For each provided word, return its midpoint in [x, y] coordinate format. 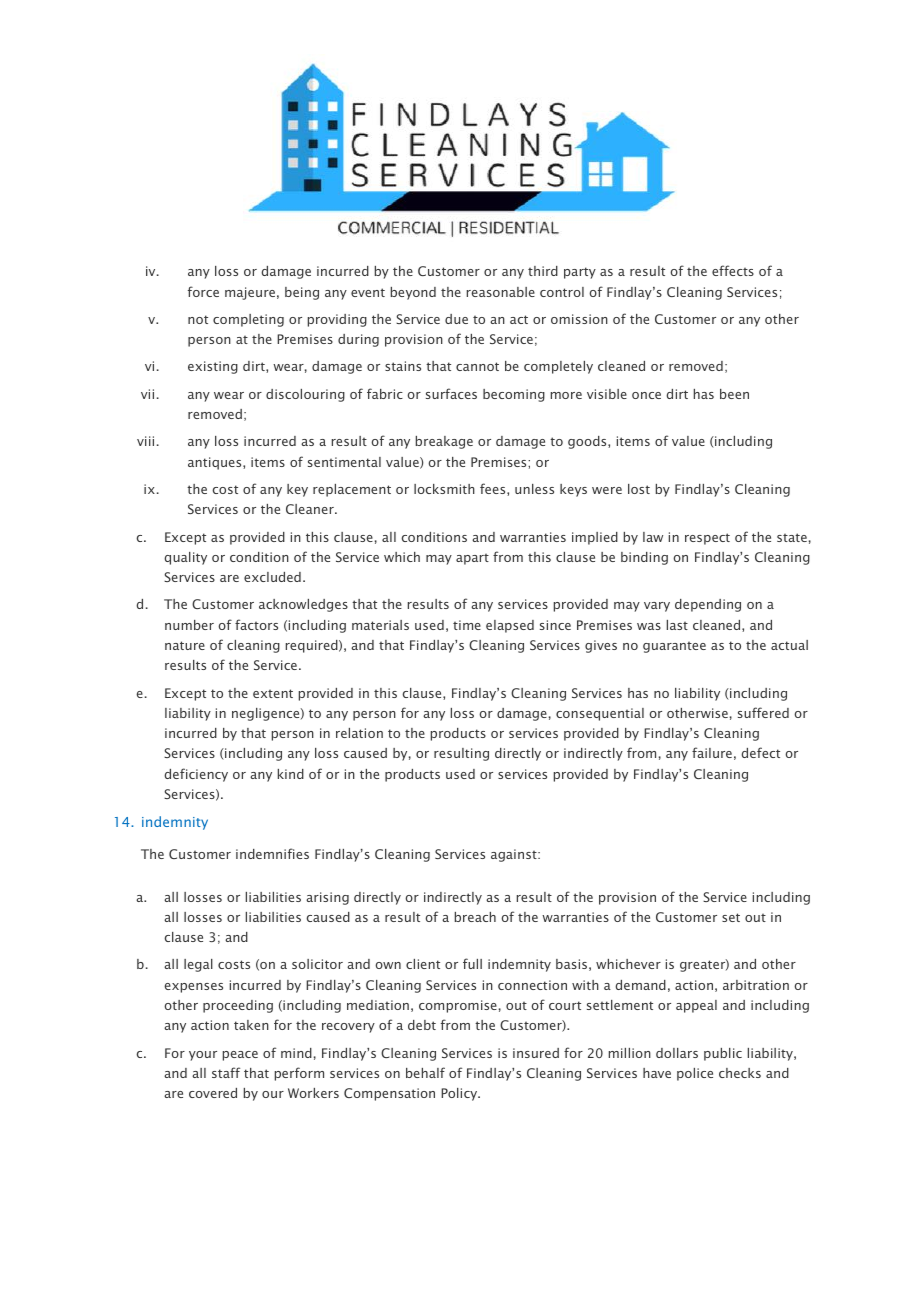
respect [707, 539]
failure [712, 752]
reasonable [501, 292]
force [203, 291]
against [515, 855]
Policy [460, 1094]
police [695, 1074]
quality [185, 558]
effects [733, 270]
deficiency [196, 775]
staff [226, 1072]
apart [472, 559]
